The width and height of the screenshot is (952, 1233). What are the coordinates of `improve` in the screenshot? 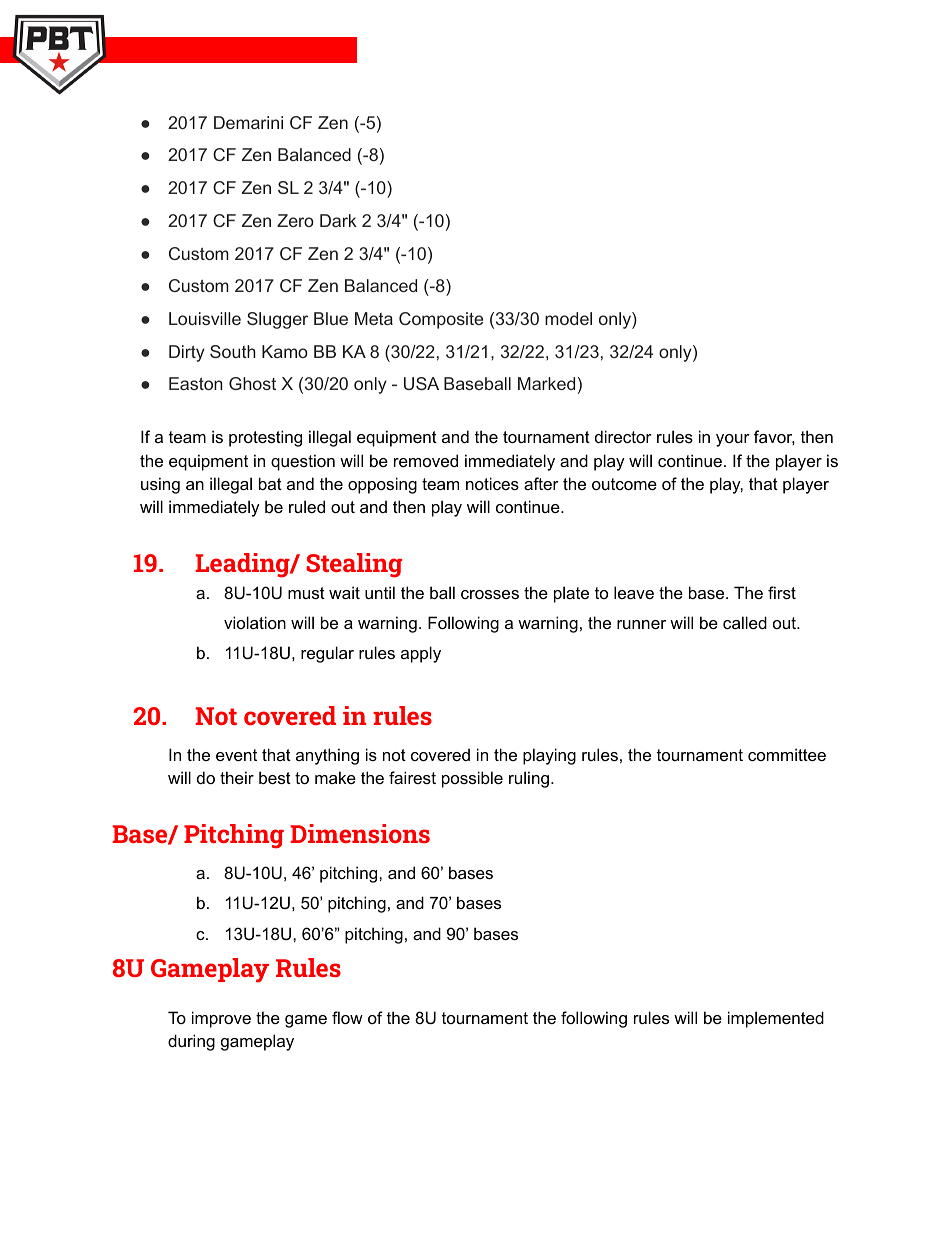 It's located at (221, 1019).
